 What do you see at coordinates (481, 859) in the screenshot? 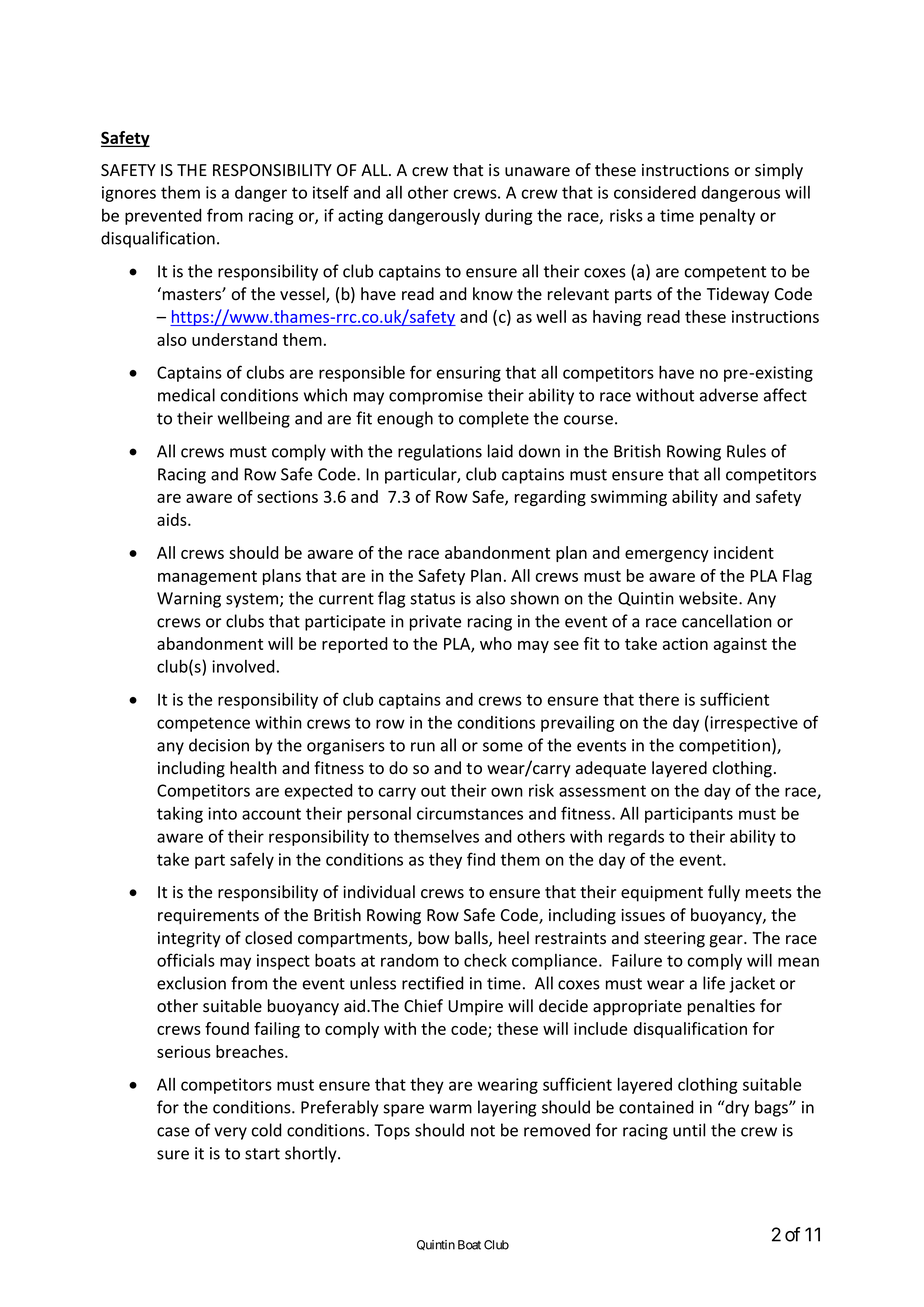
I see `find` at bounding box center [481, 859].
